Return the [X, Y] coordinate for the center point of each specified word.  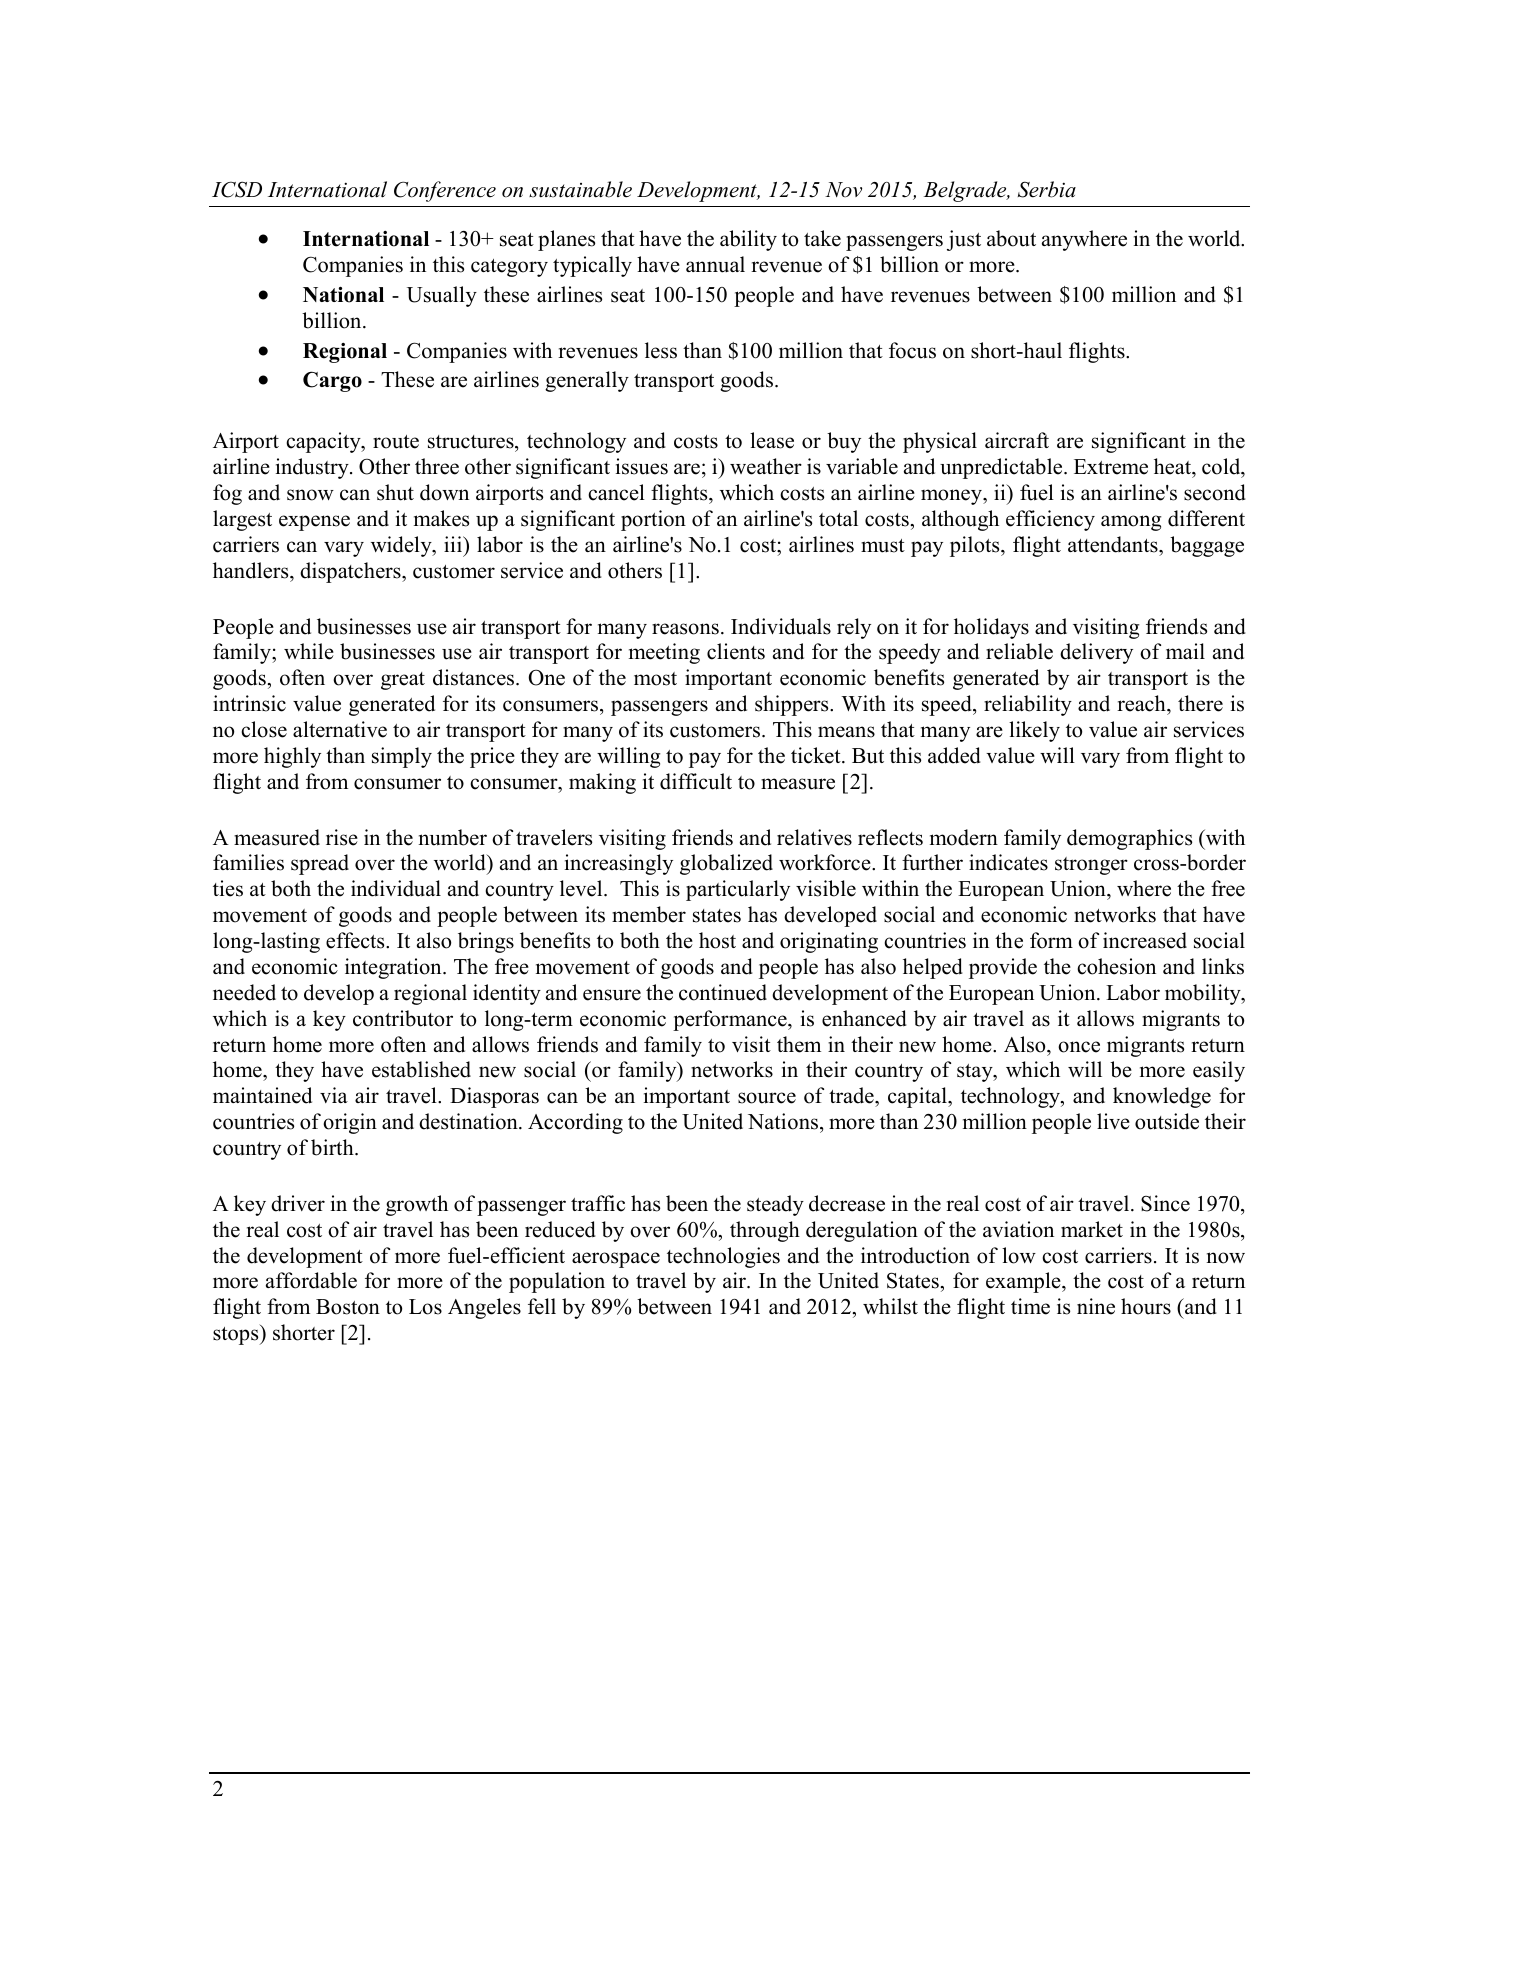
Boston [348, 1307]
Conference [445, 191]
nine [1096, 1306]
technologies [723, 1257]
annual [715, 264]
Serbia [1047, 189]
